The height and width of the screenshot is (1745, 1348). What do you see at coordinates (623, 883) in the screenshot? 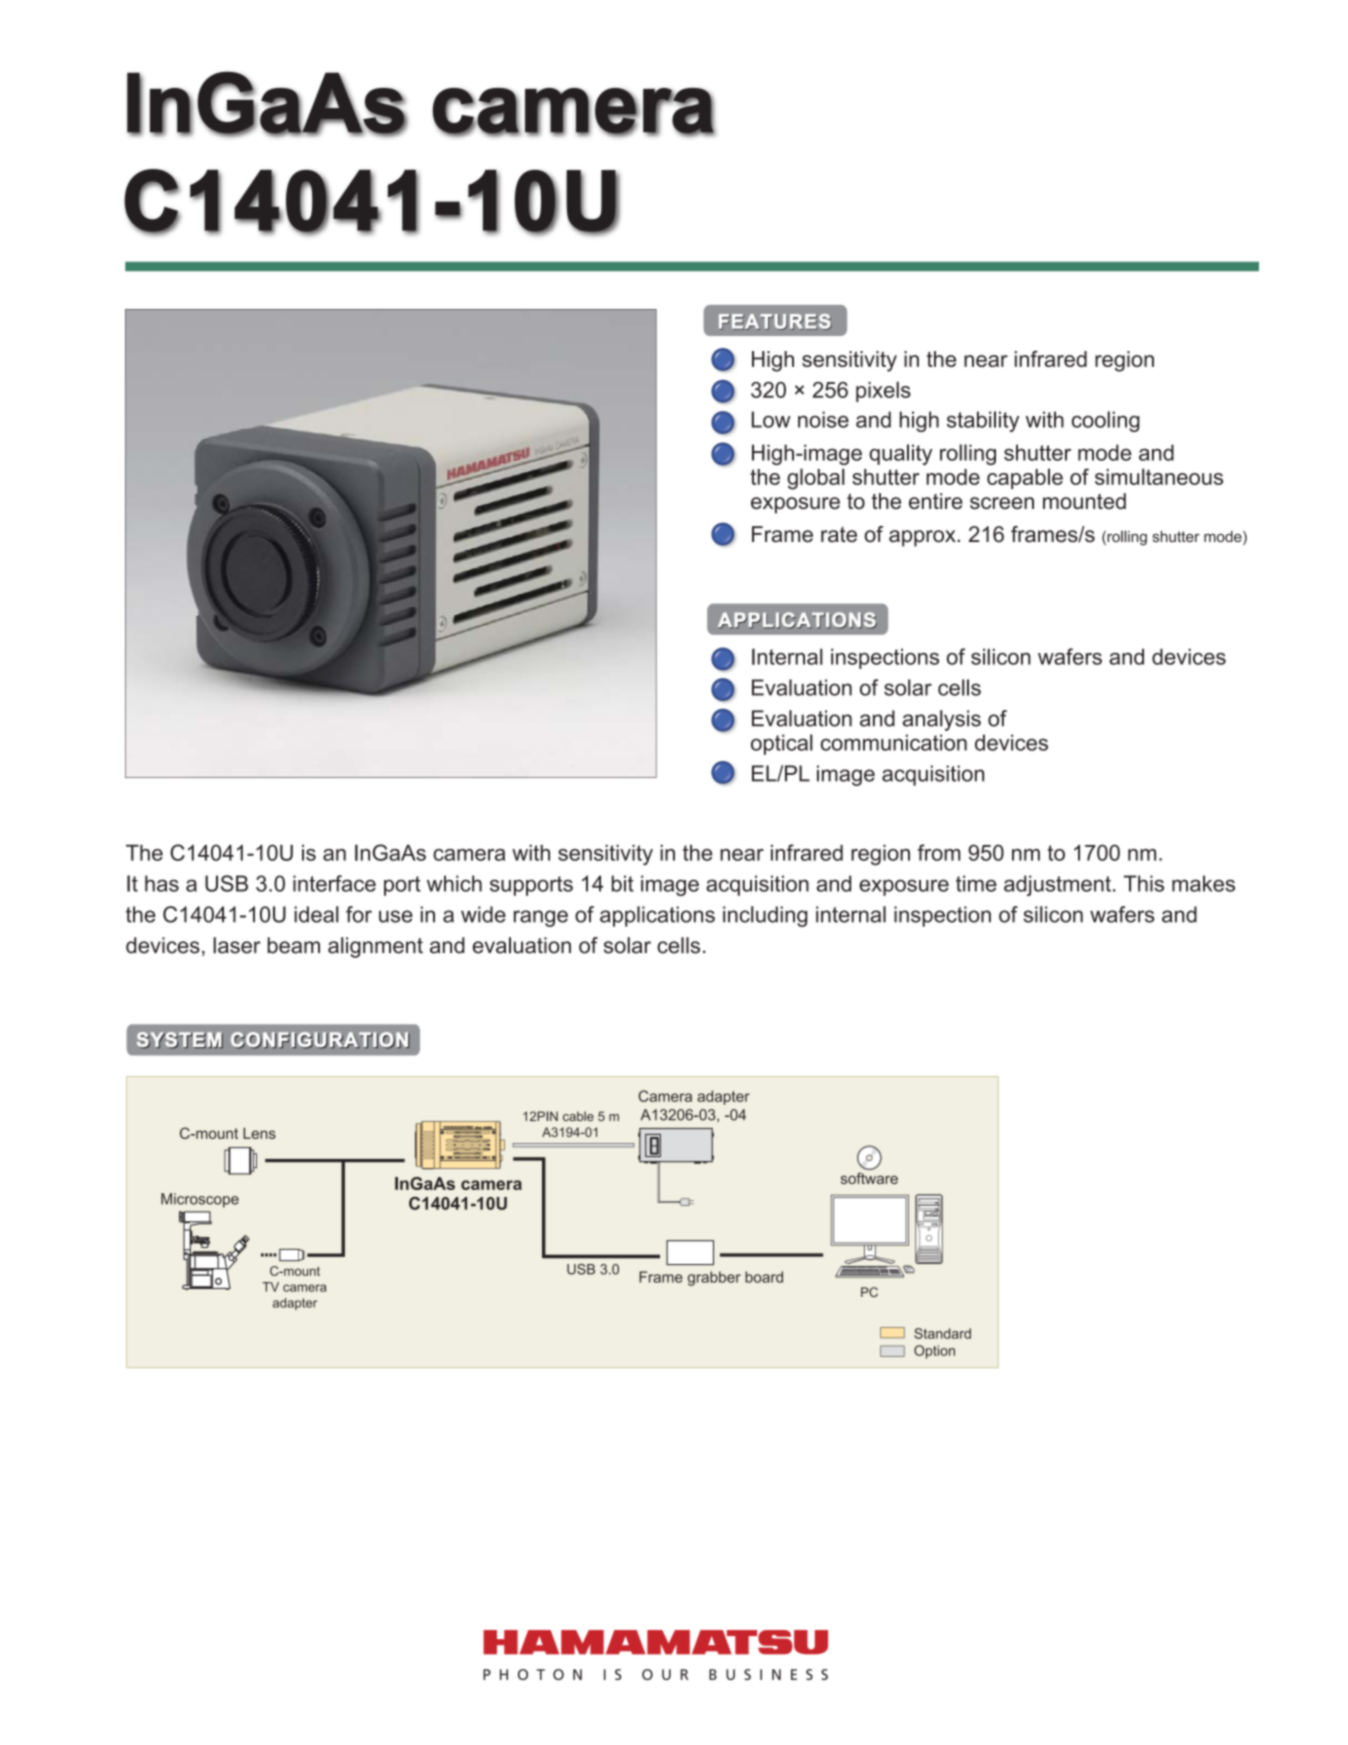
I see `bit` at bounding box center [623, 883].
